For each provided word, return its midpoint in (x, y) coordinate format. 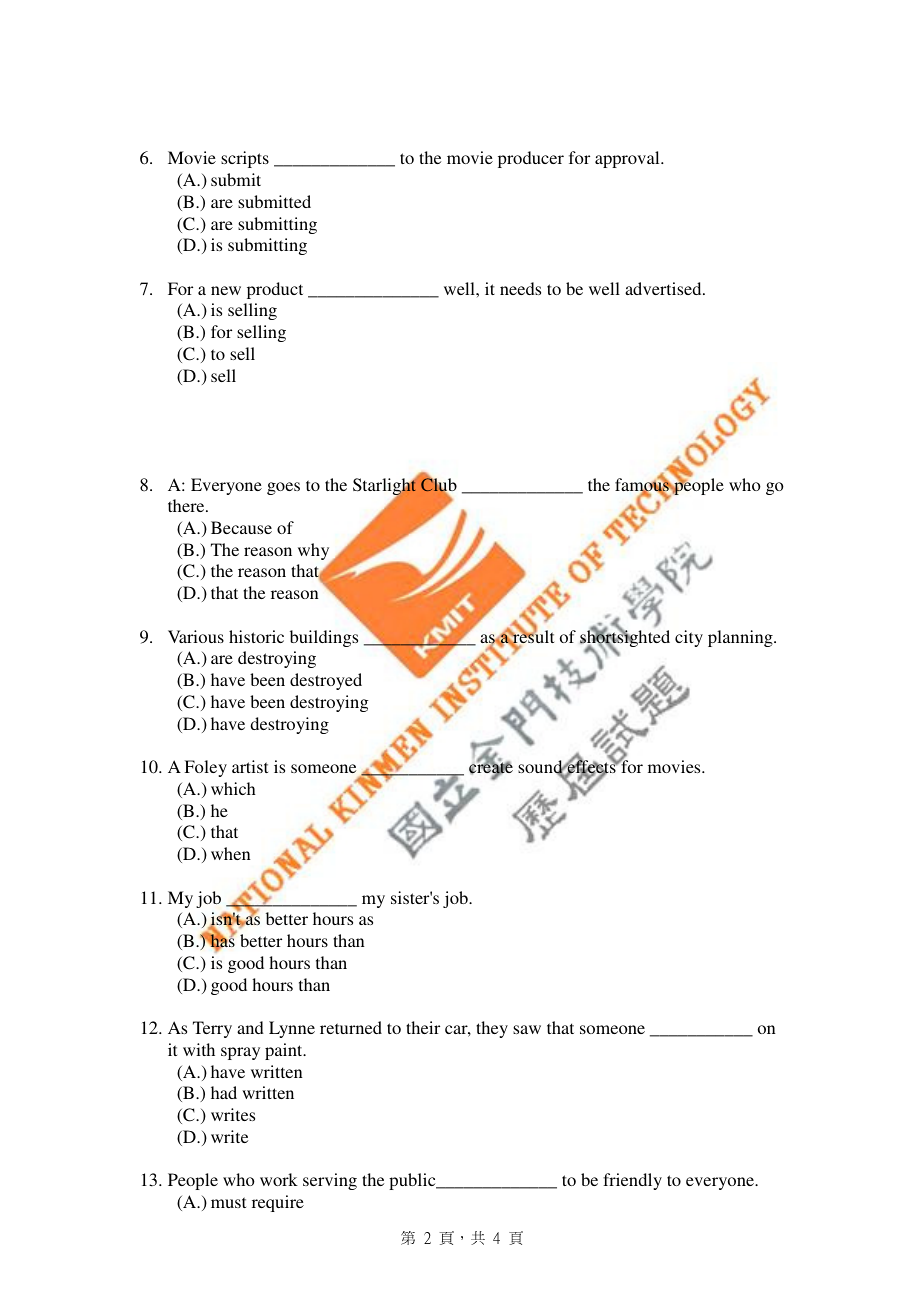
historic (256, 636)
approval (628, 159)
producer (531, 159)
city (689, 638)
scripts (245, 159)
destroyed (326, 681)
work (279, 1179)
